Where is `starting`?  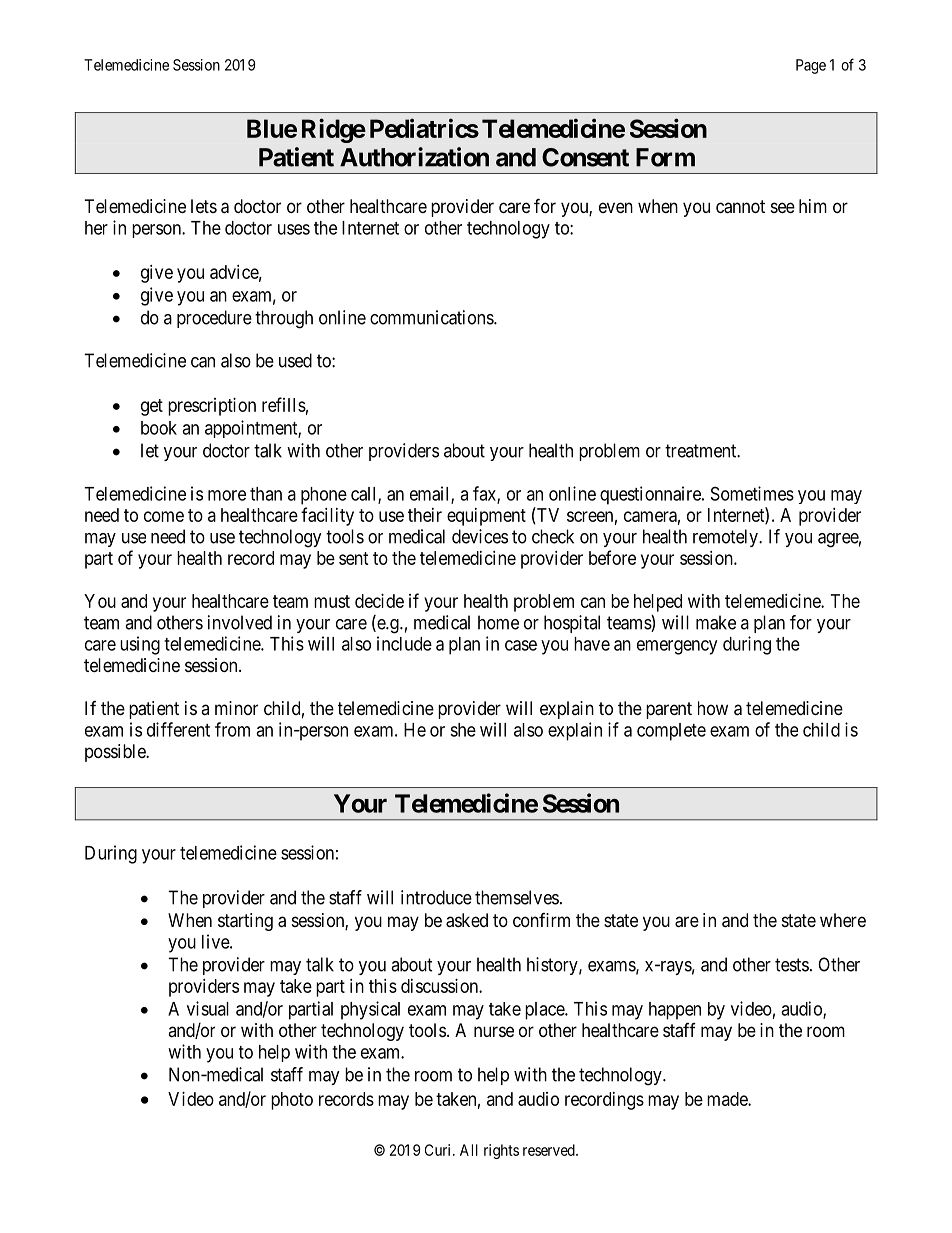 starting is located at coordinates (245, 922).
